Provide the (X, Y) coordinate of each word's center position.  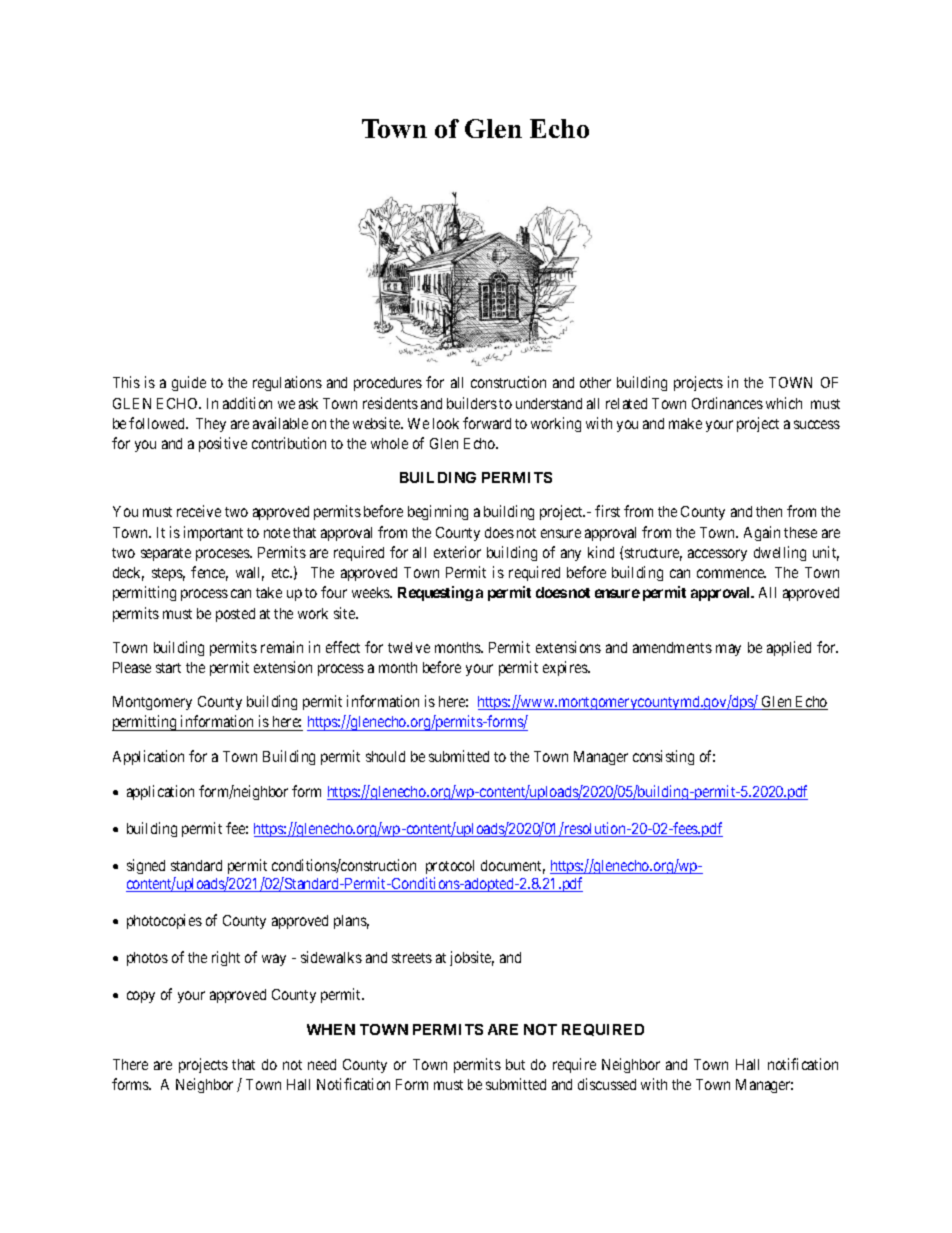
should (385, 756)
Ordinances (727, 403)
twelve (409, 647)
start (168, 668)
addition (247, 403)
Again (762, 533)
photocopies (164, 921)
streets (412, 958)
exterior (457, 552)
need (322, 1064)
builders (472, 403)
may (728, 650)
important (213, 533)
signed (146, 866)
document (513, 867)
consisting (663, 757)
